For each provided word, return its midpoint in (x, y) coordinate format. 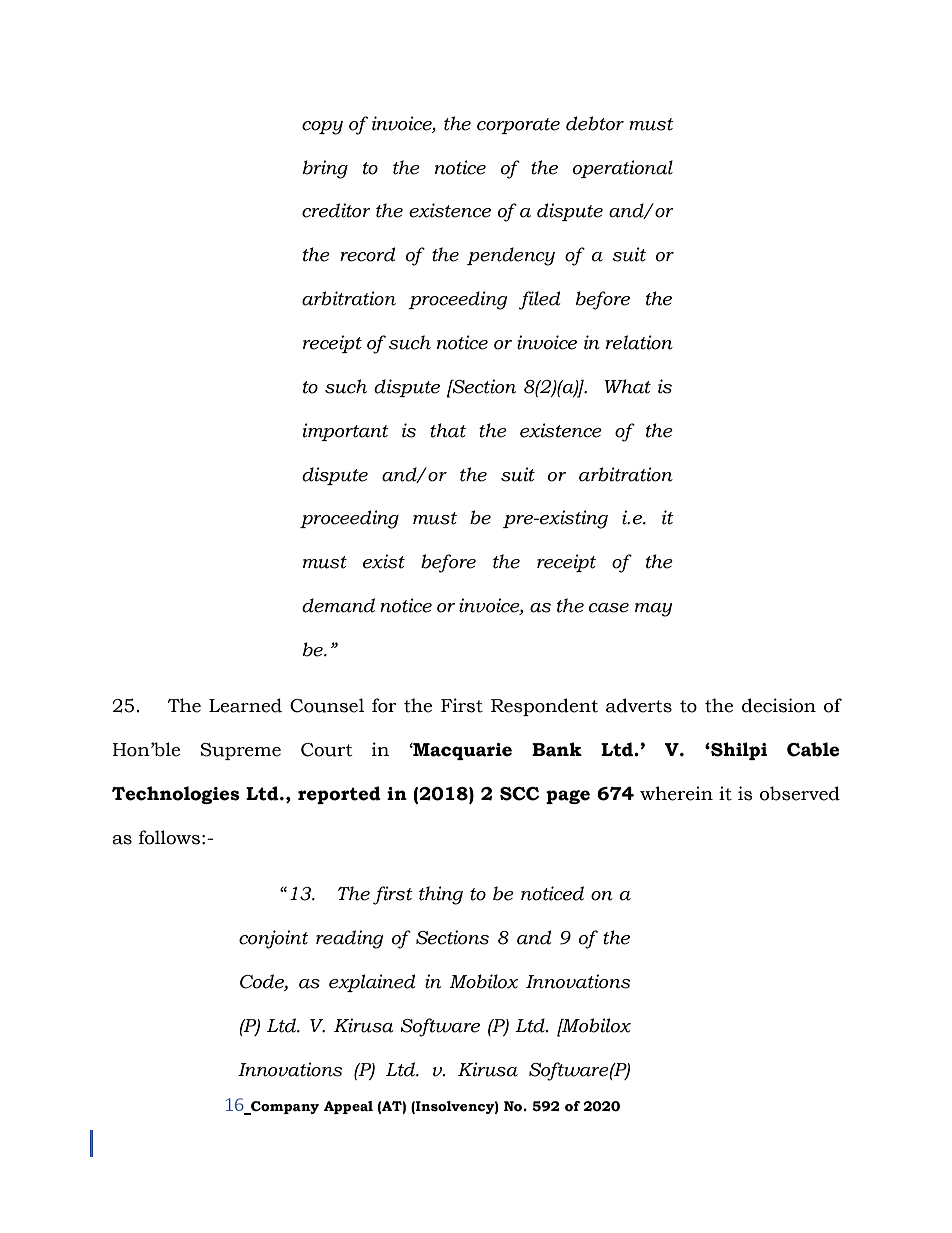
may (653, 610)
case (609, 608)
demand (338, 605)
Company (284, 1108)
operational (623, 169)
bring (325, 169)
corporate (518, 126)
